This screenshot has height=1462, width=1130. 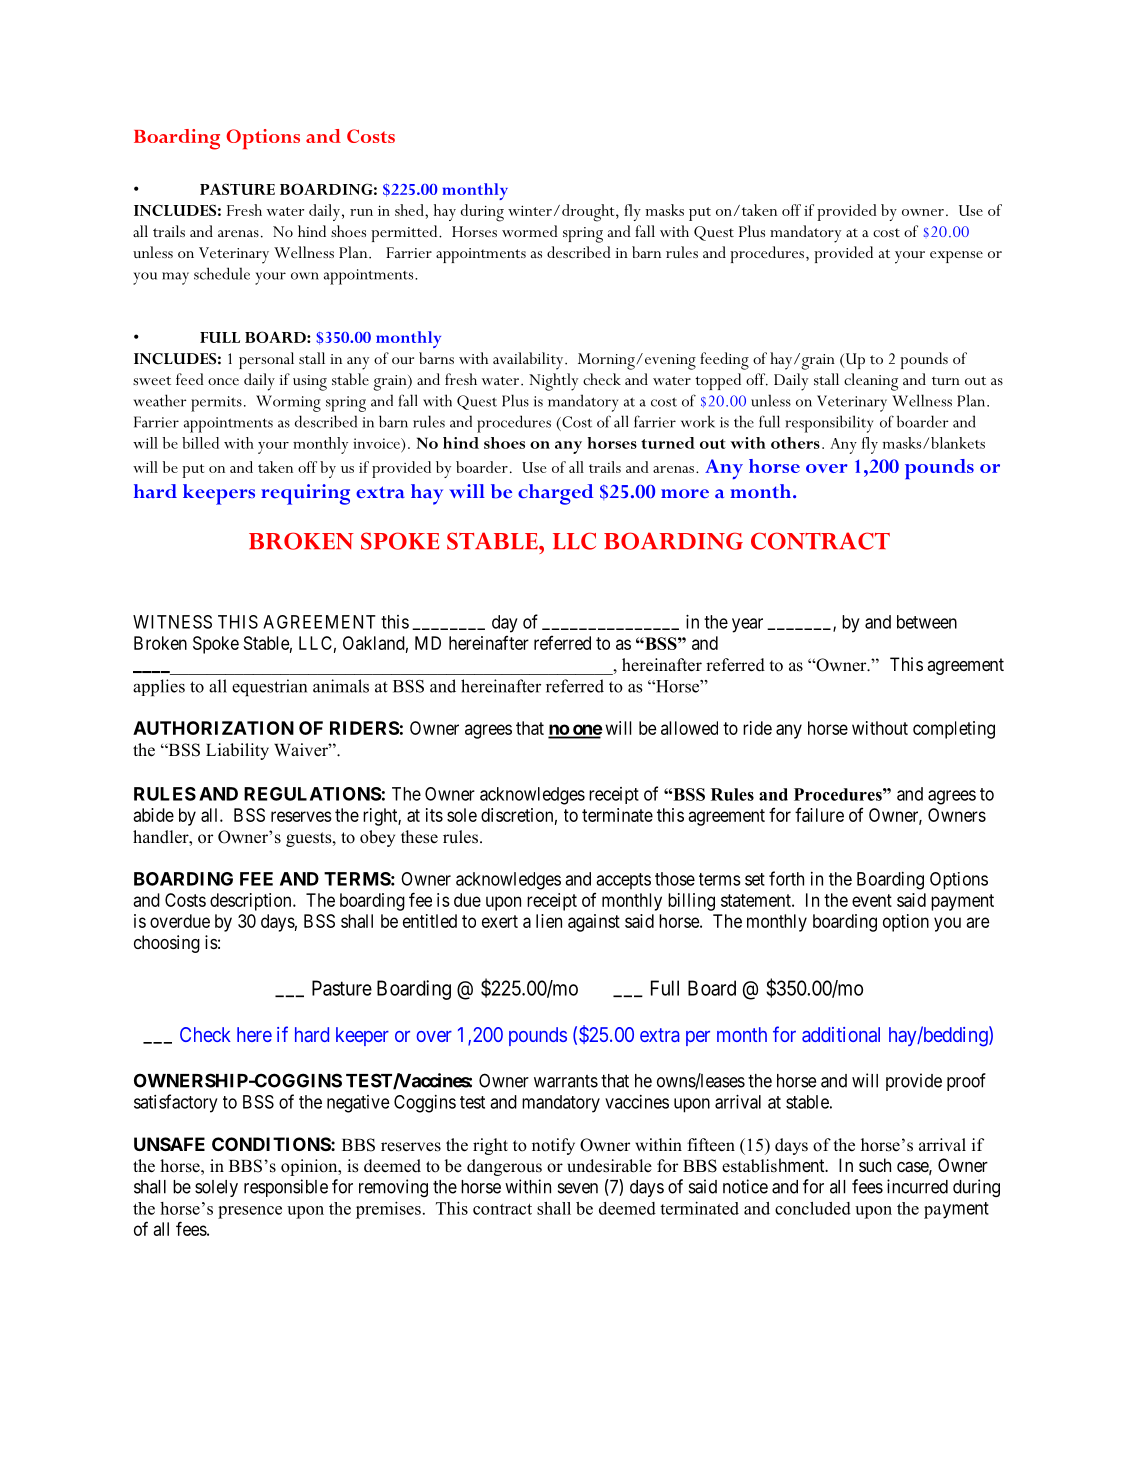 I want to click on responsible, so click(x=286, y=1188).
